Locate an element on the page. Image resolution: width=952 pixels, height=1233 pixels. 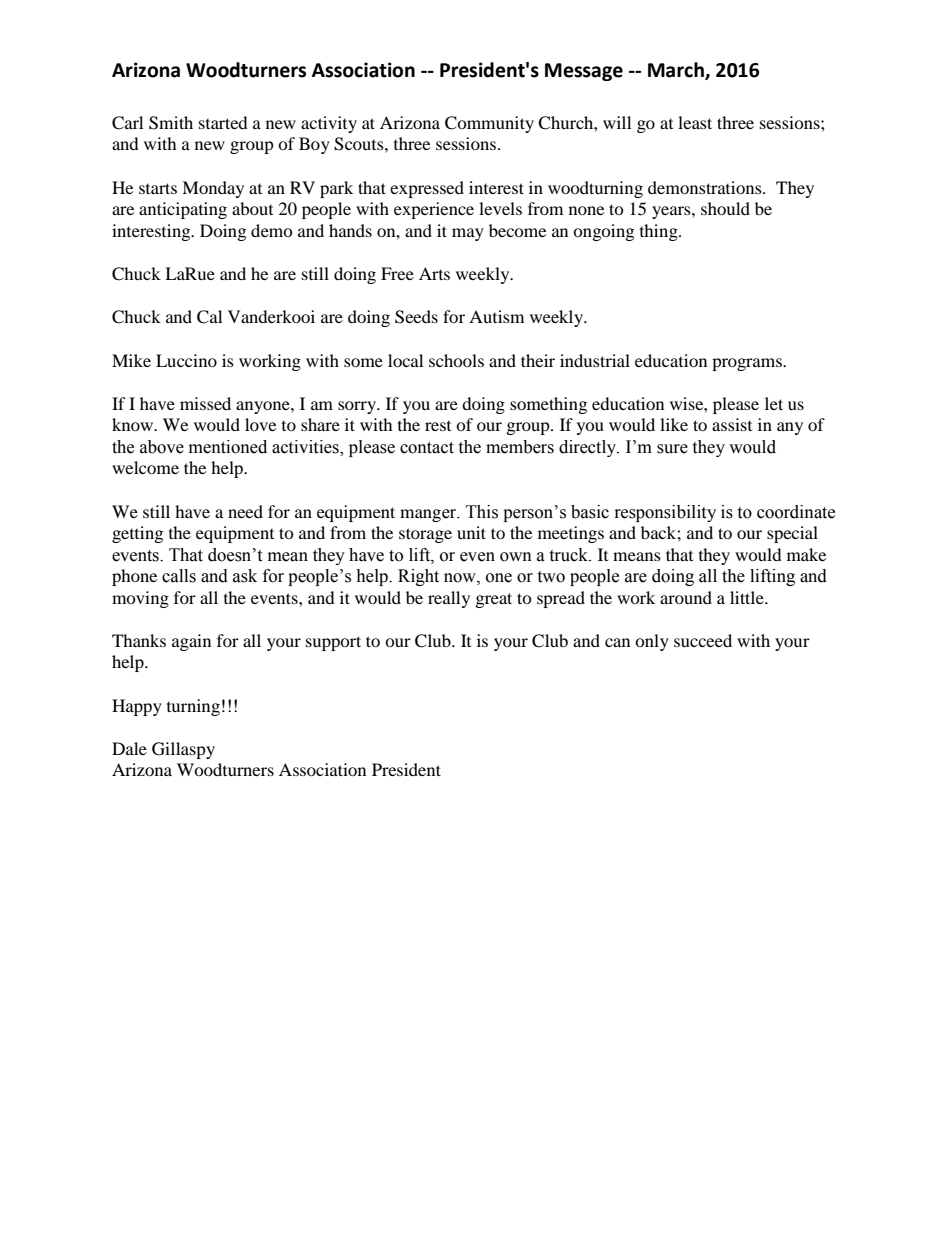
started is located at coordinates (223, 122).
